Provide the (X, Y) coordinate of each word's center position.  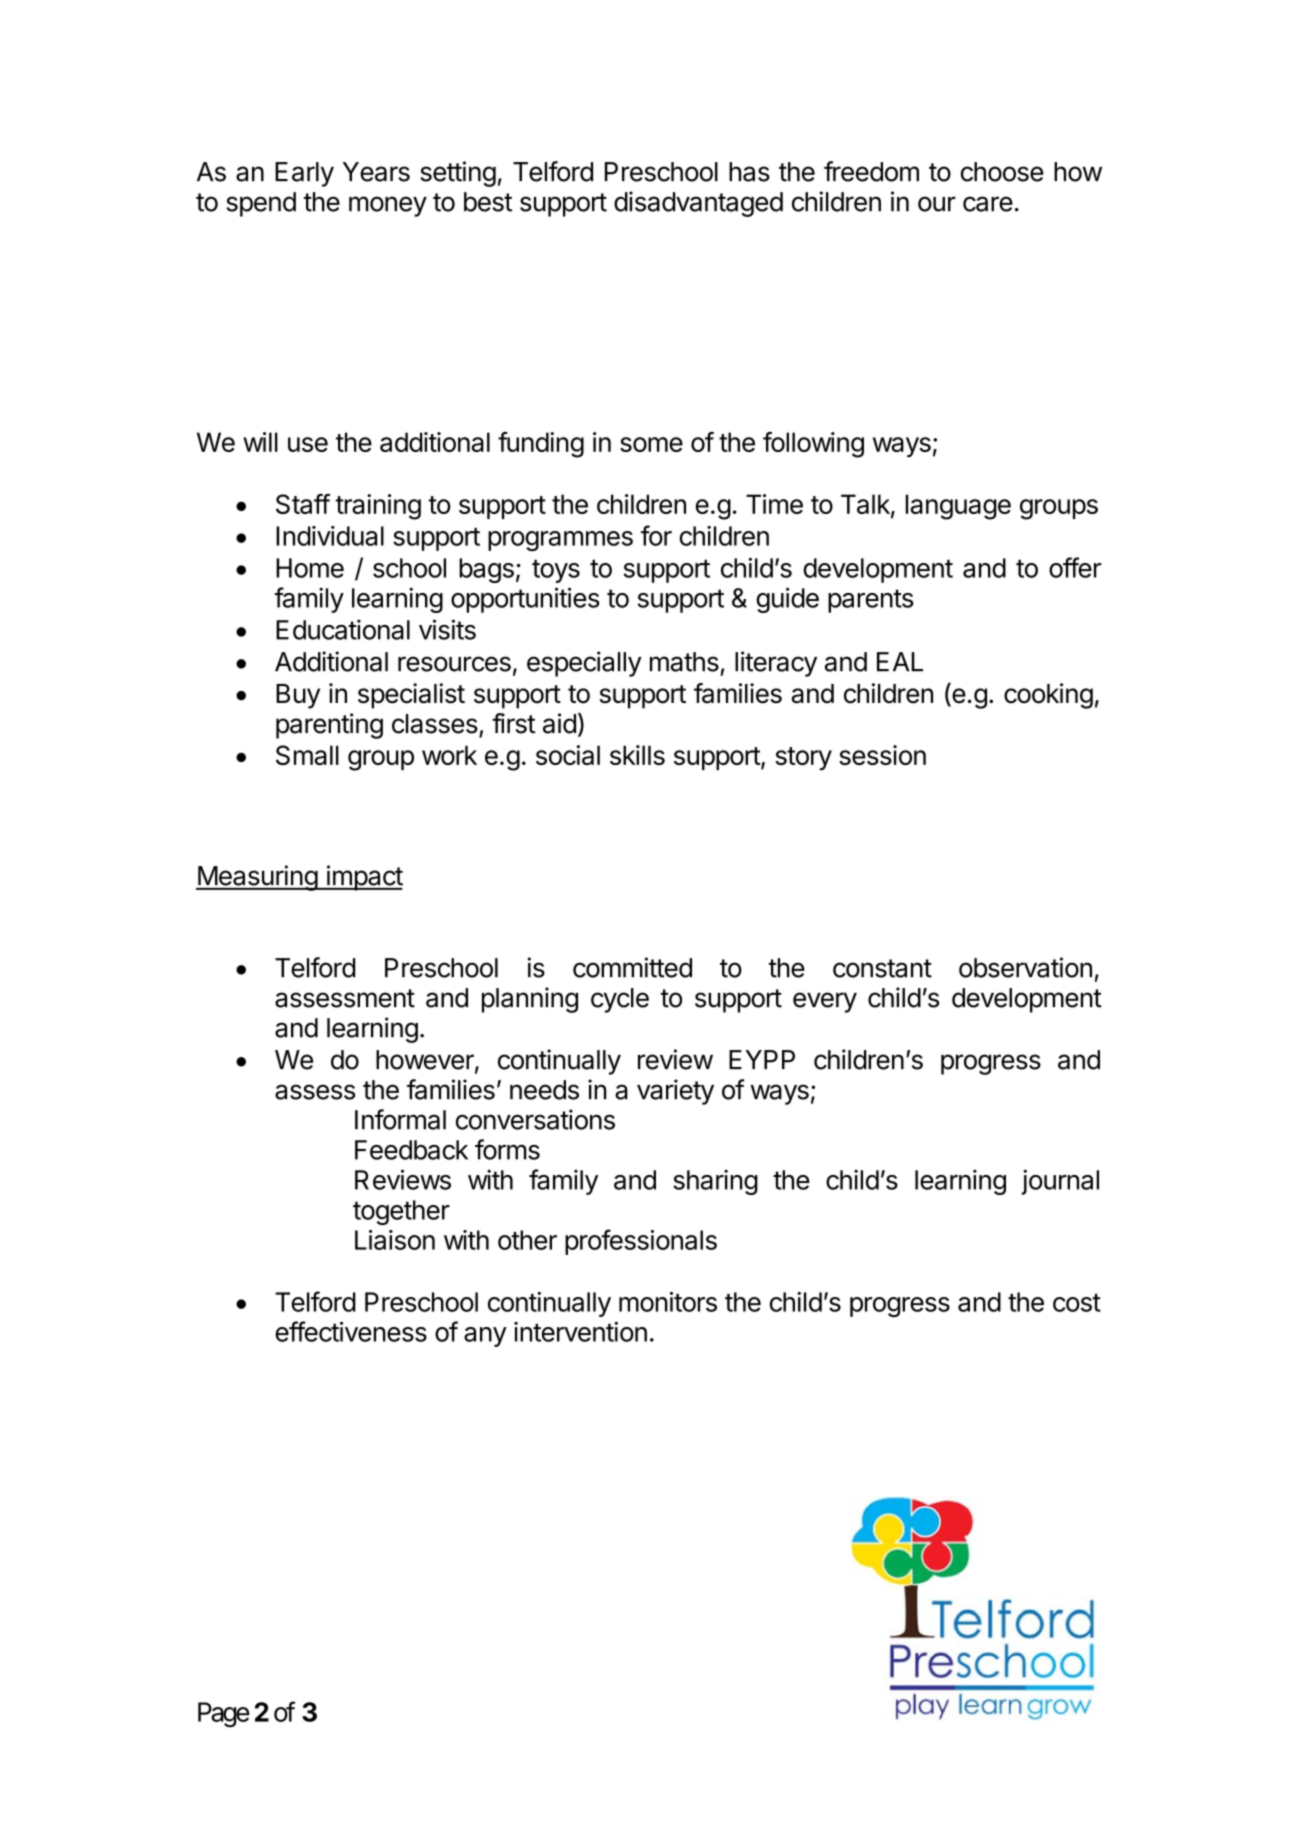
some (651, 444)
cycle (620, 1000)
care (988, 204)
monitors (668, 1302)
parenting (329, 726)
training (378, 507)
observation (1025, 967)
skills (637, 755)
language (958, 507)
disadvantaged (698, 204)
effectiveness (351, 1331)
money (388, 206)
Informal (400, 1119)
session (882, 755)
